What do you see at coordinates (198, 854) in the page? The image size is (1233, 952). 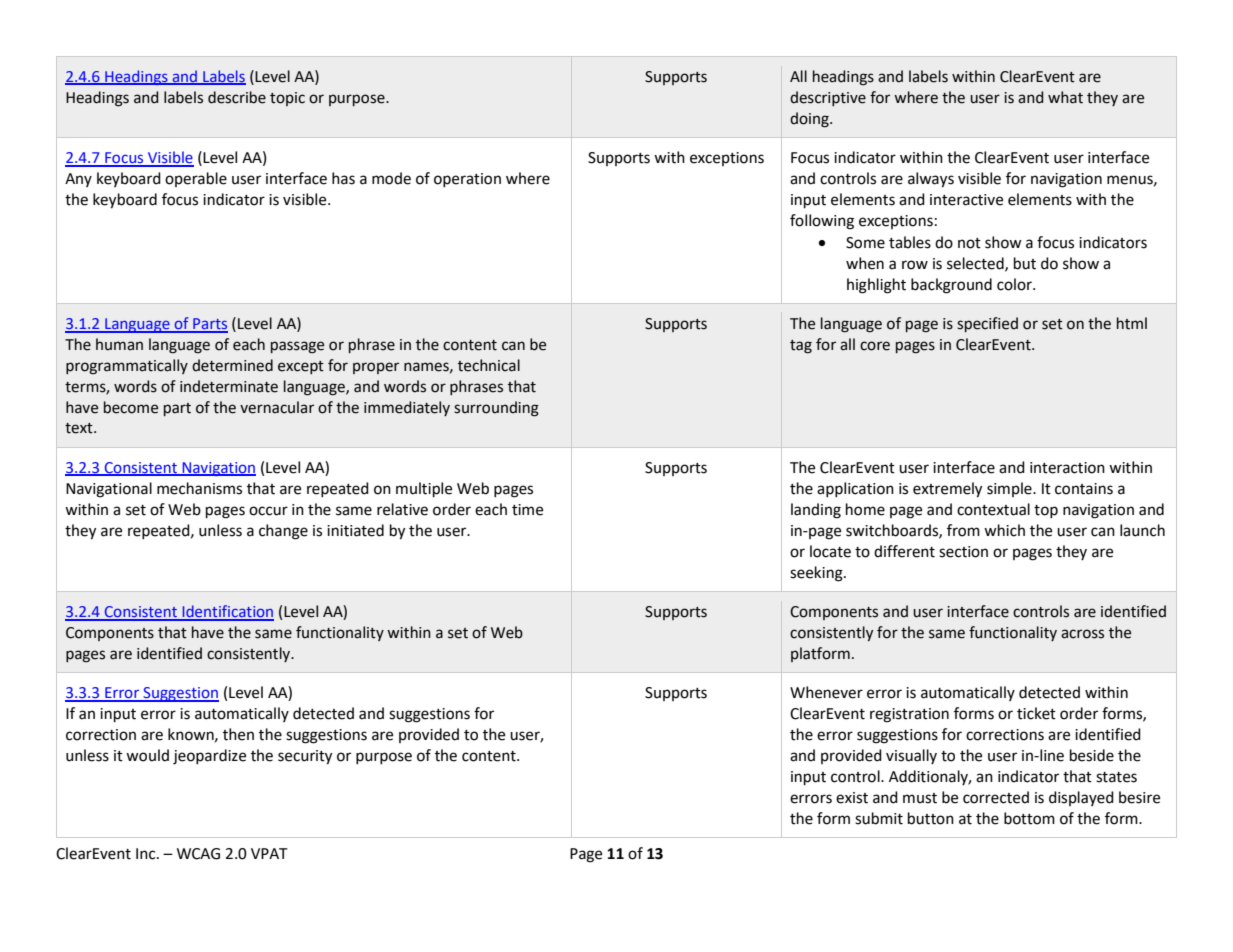 I see `WCAG` at bounding box center [198, 854].
